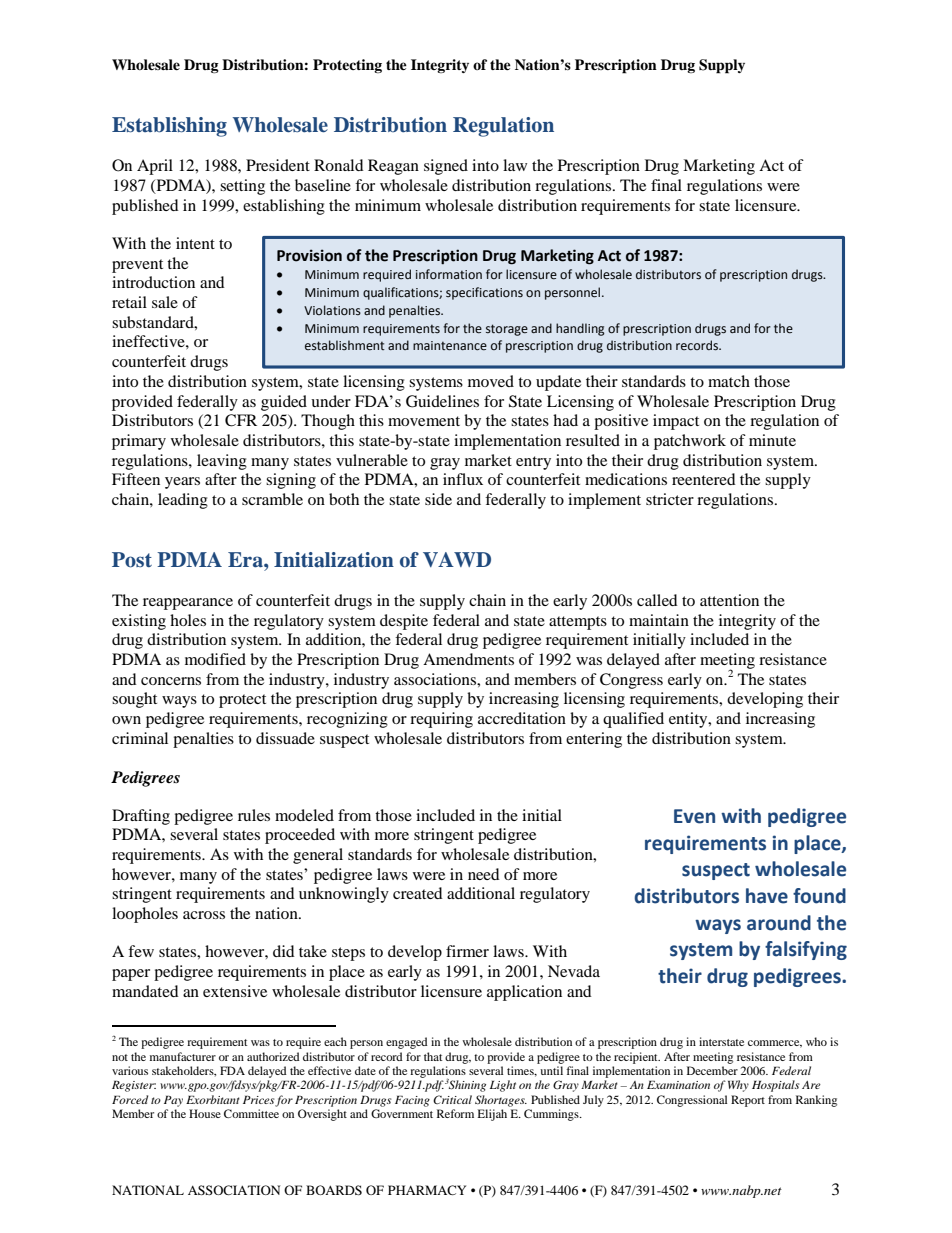 This document has width=952, height=1233. Describe the element at coordinates (580, 329) in the document. I see `handling` at that location.
